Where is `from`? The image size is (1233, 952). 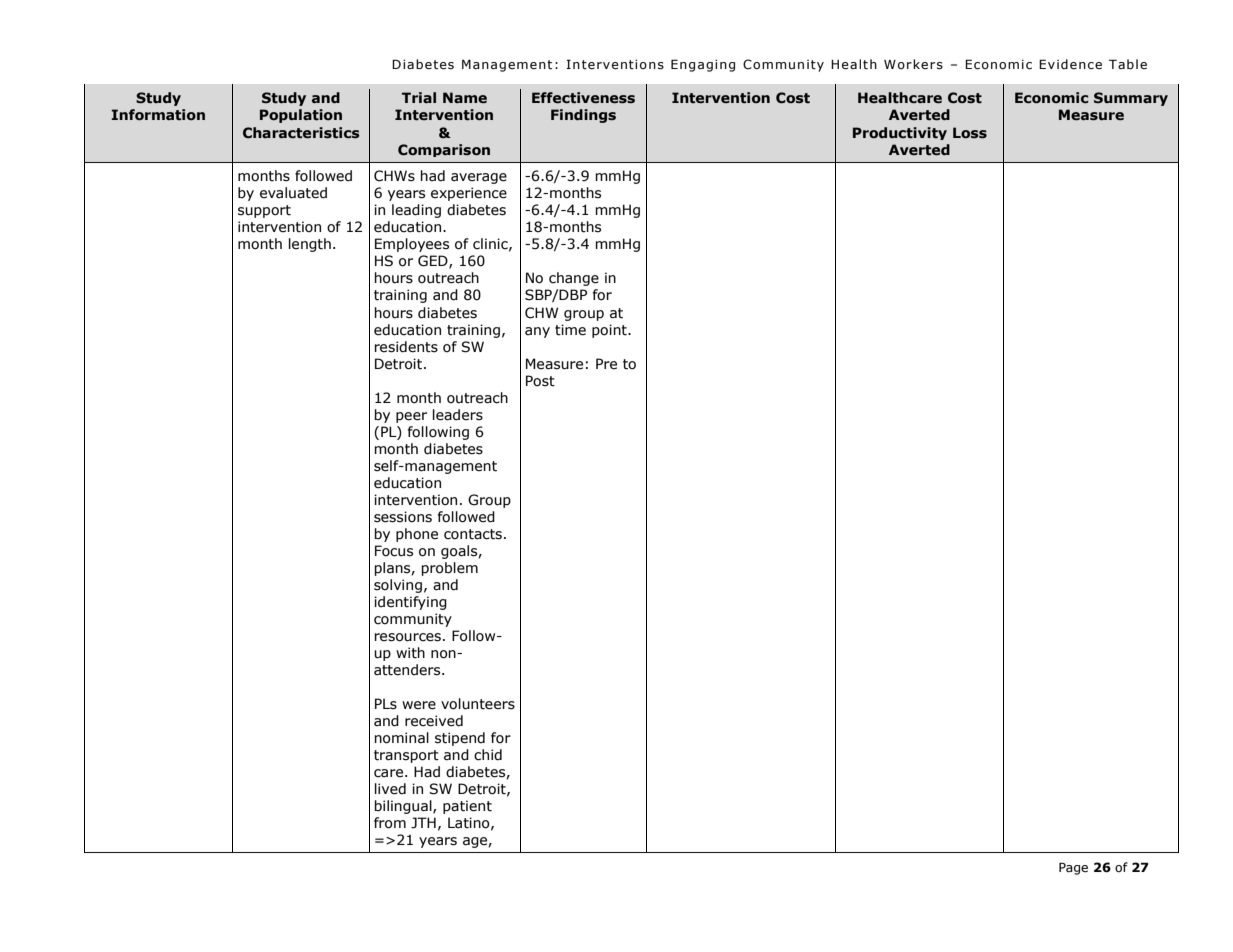 from is located at coordinates (390, 823).
